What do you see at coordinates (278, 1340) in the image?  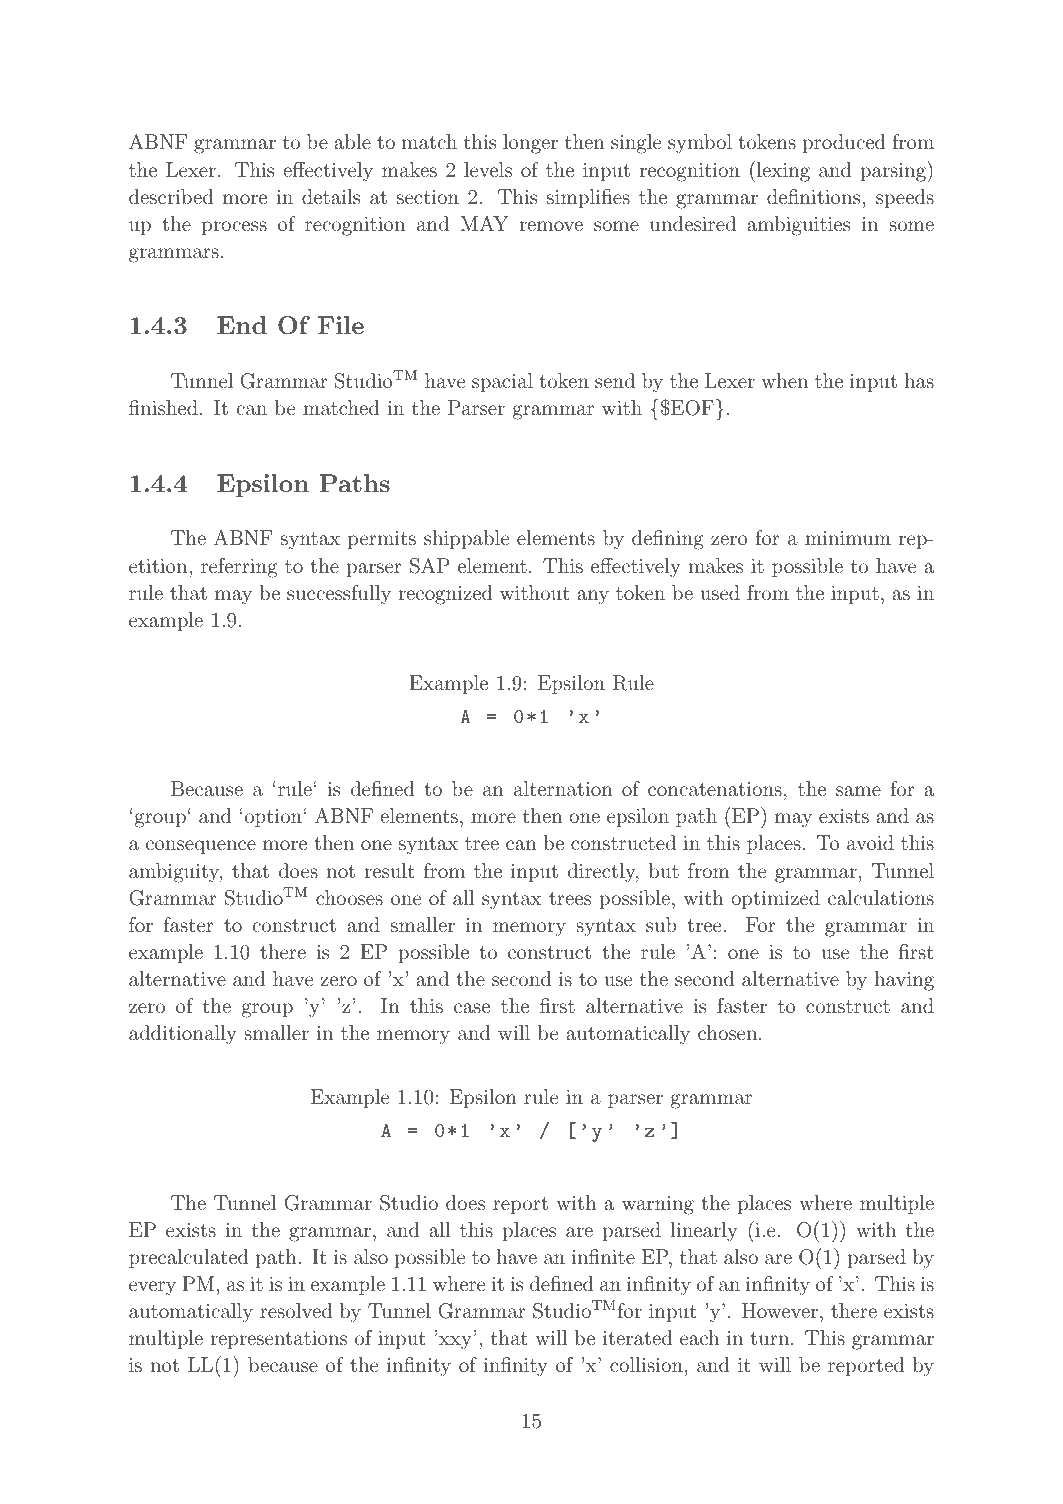 I see `representations` at bounding box center [278, 1340].
